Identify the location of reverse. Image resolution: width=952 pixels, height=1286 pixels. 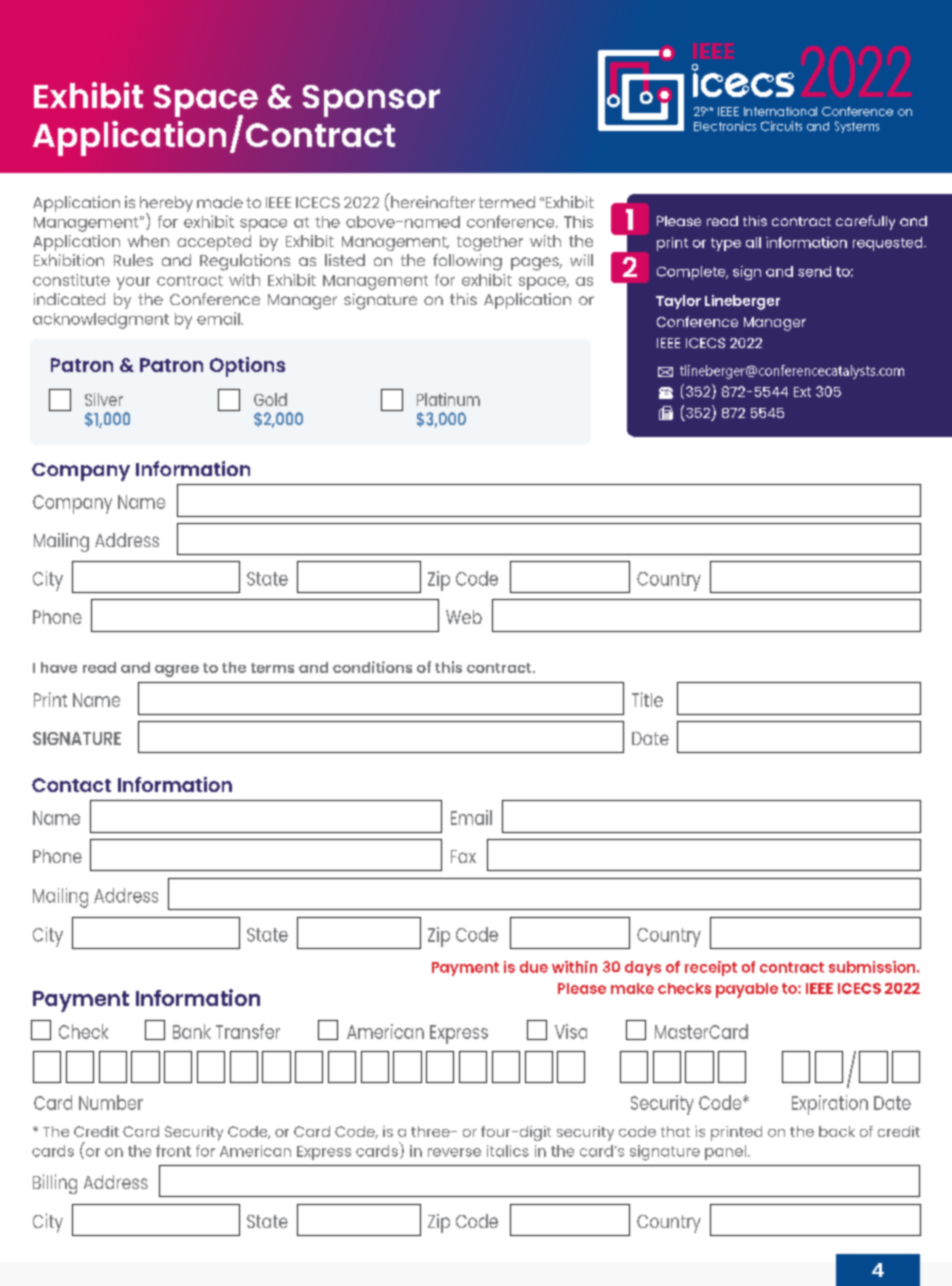
(454, 1152).
